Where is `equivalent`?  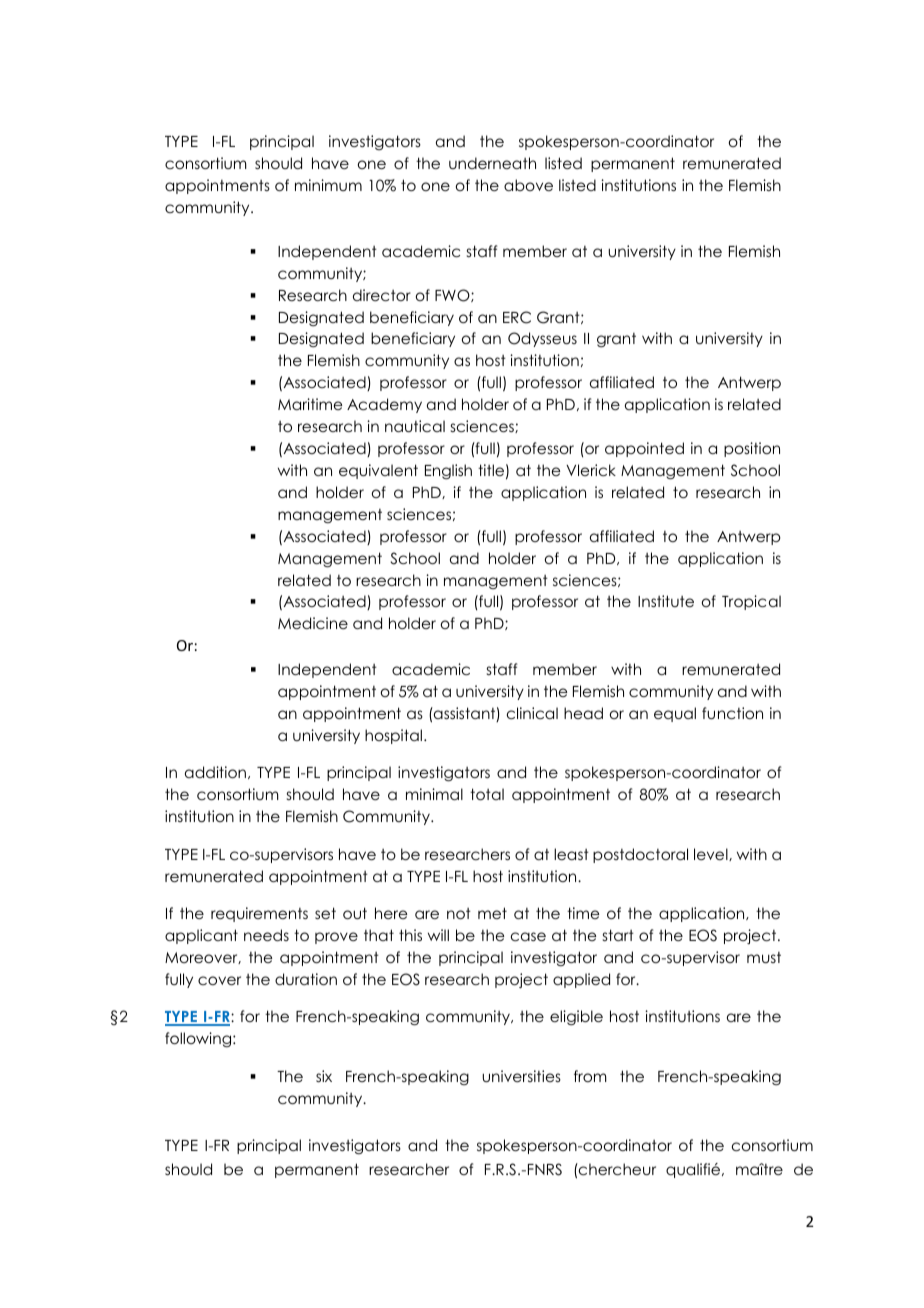 equivalent is located at coordinates (378, 471).
